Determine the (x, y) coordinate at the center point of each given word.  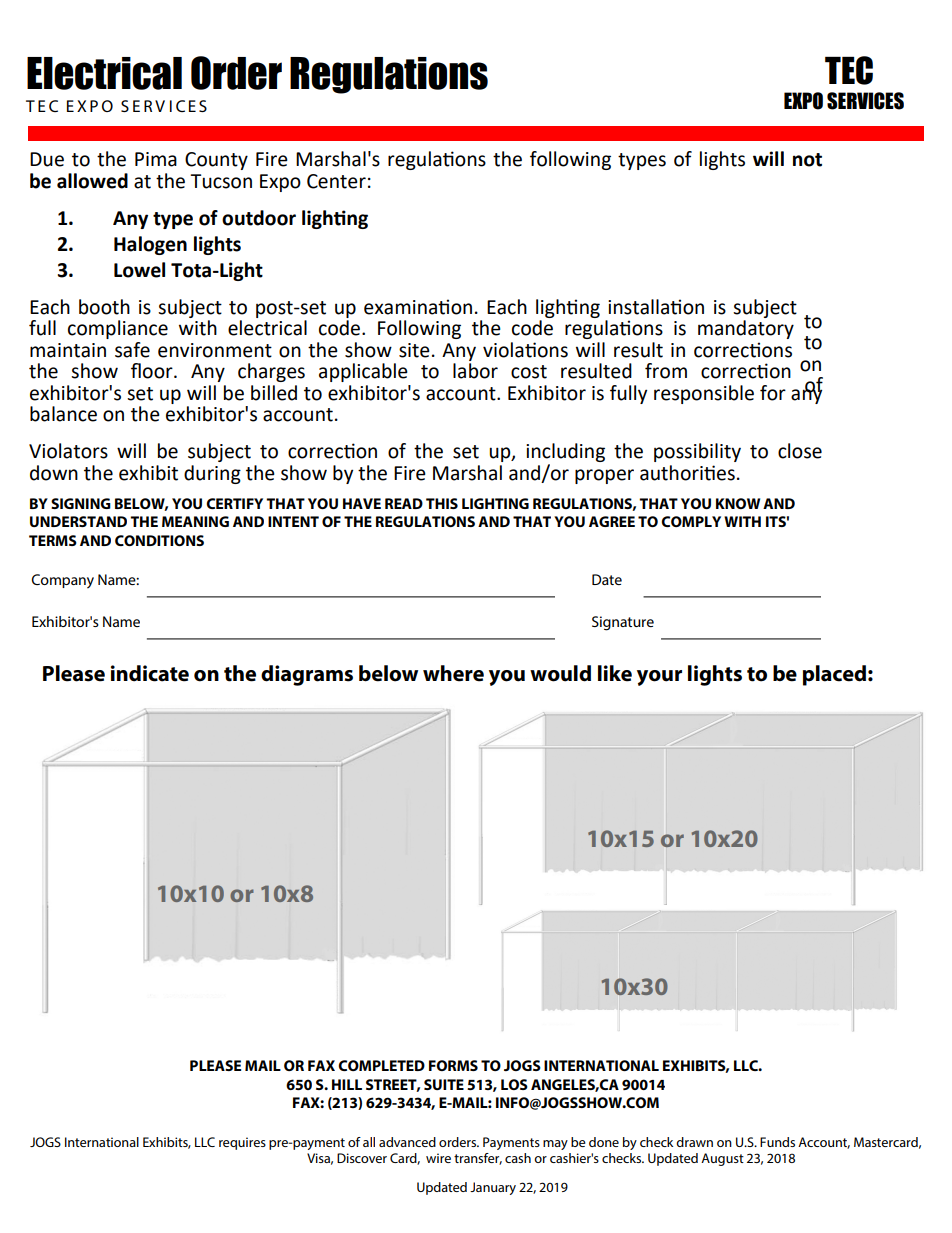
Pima (156, 159)
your (659, 678)
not (807, 160)
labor (475, 371)
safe (132, 350)
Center (336, 181)
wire (438, 1158)
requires (242, 1143)
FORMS (453, 1065)
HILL (347, 1084)
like (615, 673)
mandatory (746, 329)
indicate (150, 673)
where (453, 673)
